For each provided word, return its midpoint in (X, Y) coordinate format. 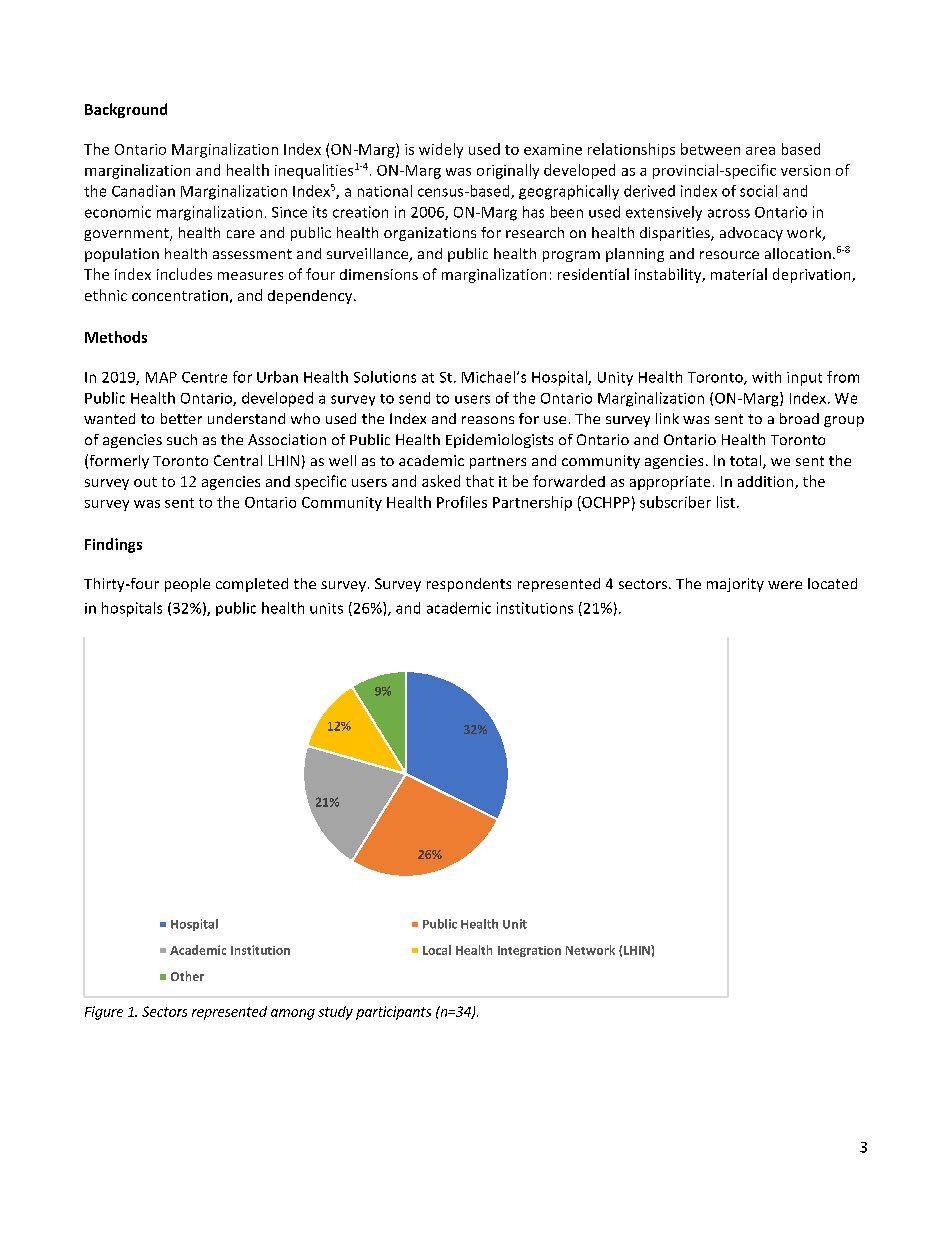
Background (126, 110)
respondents (469, 585)
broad (799, 418)
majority (735, 585)
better (181, 418)
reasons (488, 420)
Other (187, 976)
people (187, 585)
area (760, 151)
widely (441, 150)
